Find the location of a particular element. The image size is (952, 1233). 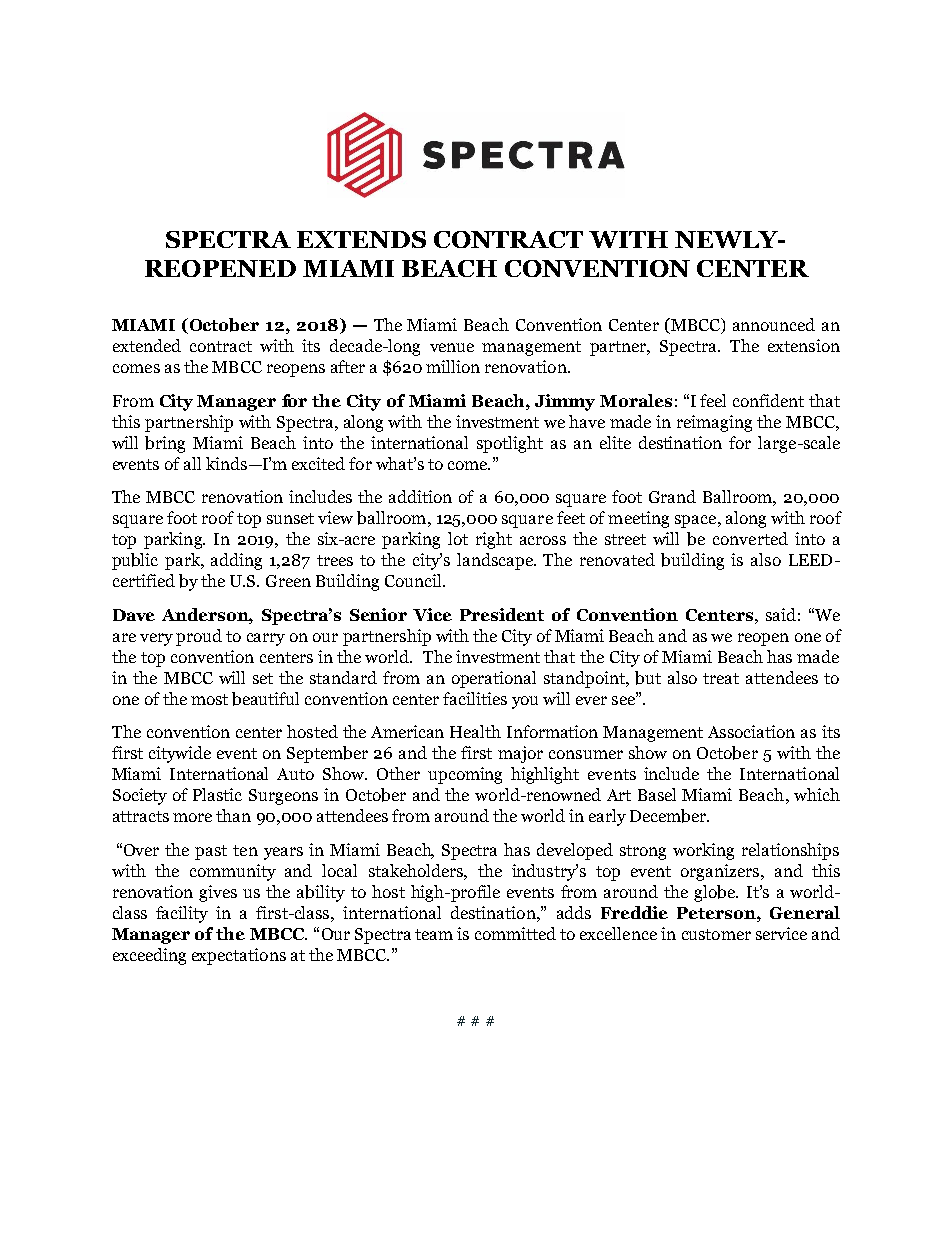

Grand is located at coordinates (672, 496).
